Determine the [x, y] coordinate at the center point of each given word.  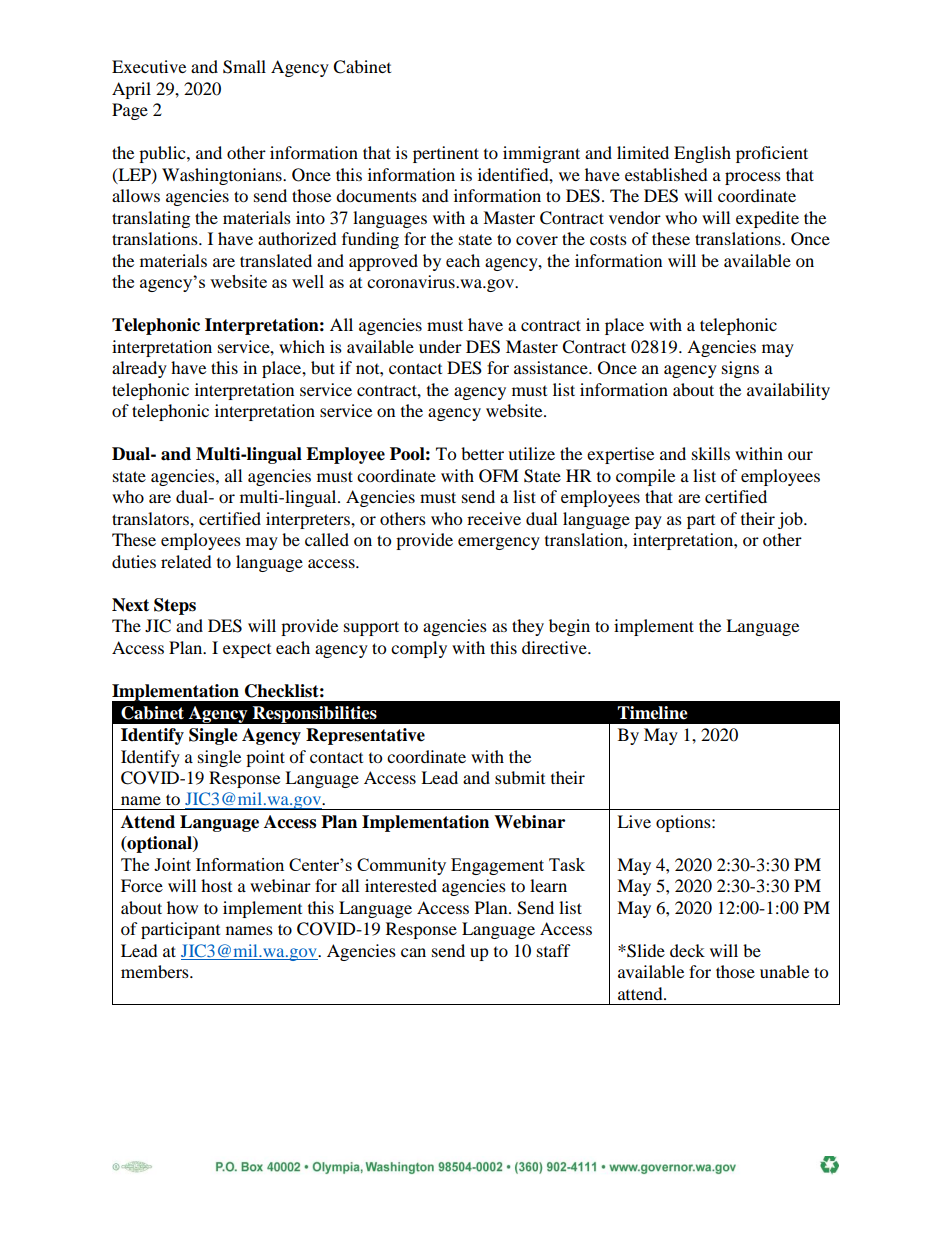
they [528, 627]
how [182, 907]
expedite [767, 219]
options [684, 823]
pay [648, 522]
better [482, 453]
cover [537, 240]
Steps [175, 606]
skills [711, 453]
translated [276, 260]
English [702, 154]
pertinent [446, 154]
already [139, 369]
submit [520, 777]
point [265, 758]
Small [244, 67]
